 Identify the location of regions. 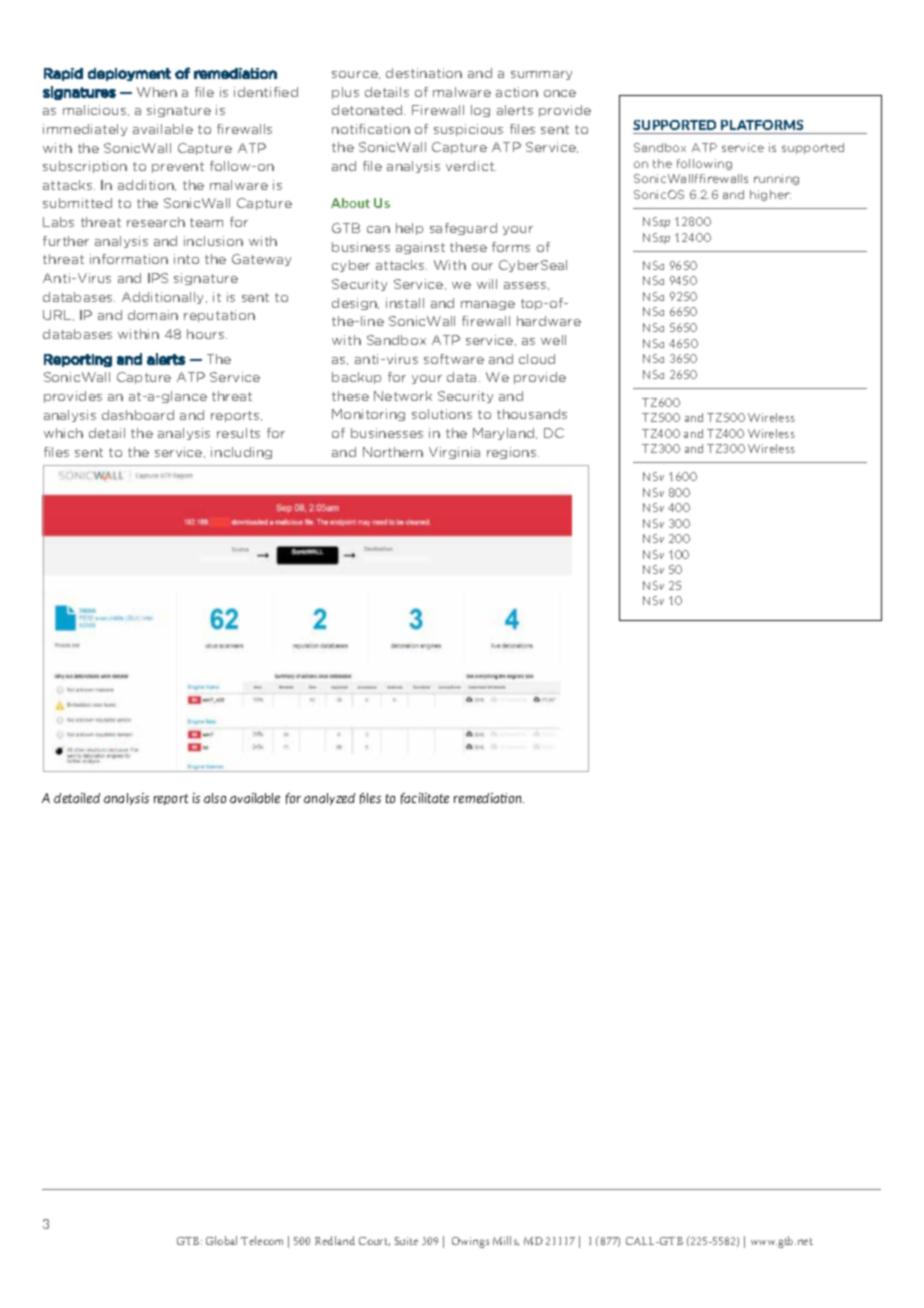
(513, 453).
